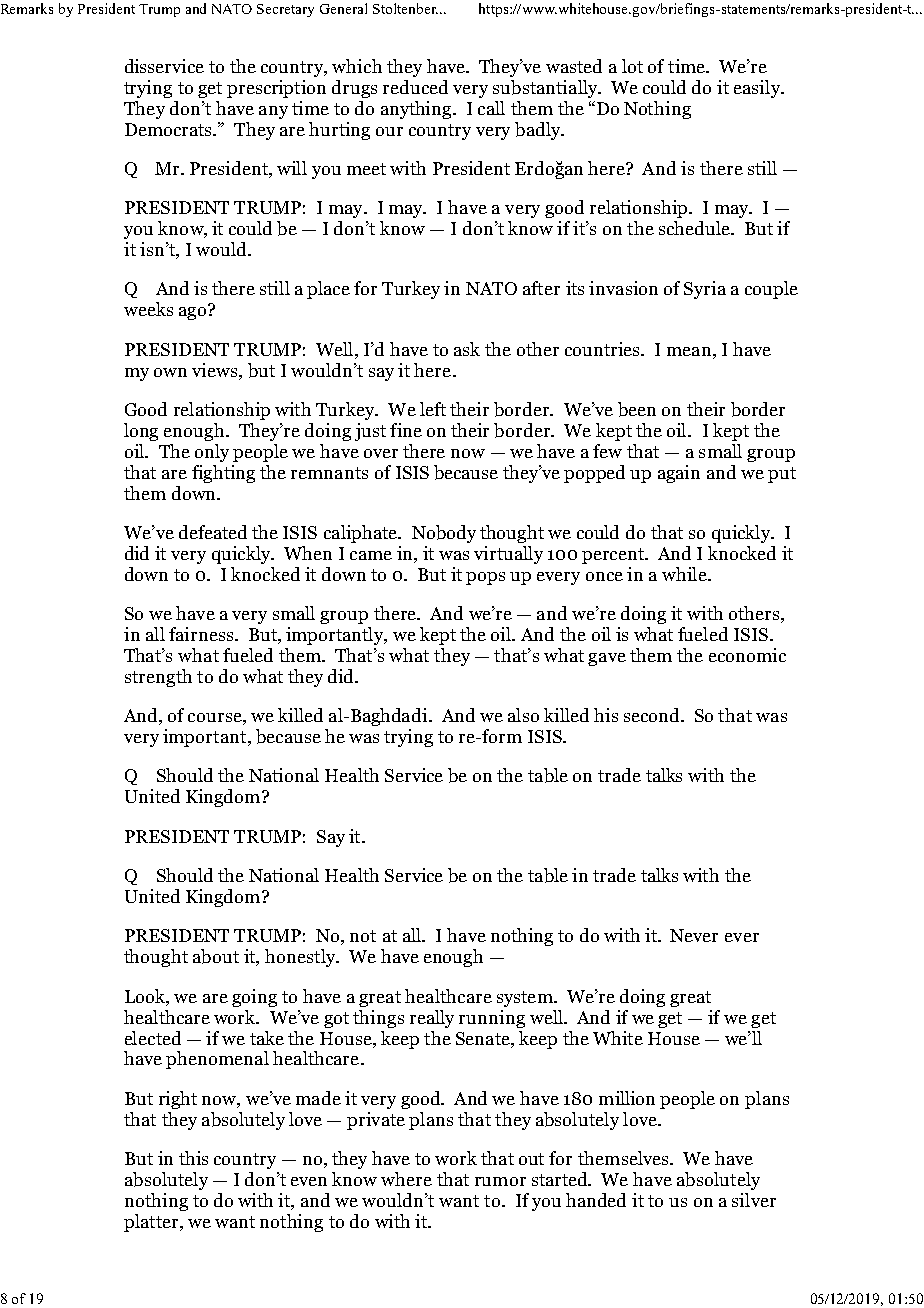  I want to click on this, so click(193, 1158).
